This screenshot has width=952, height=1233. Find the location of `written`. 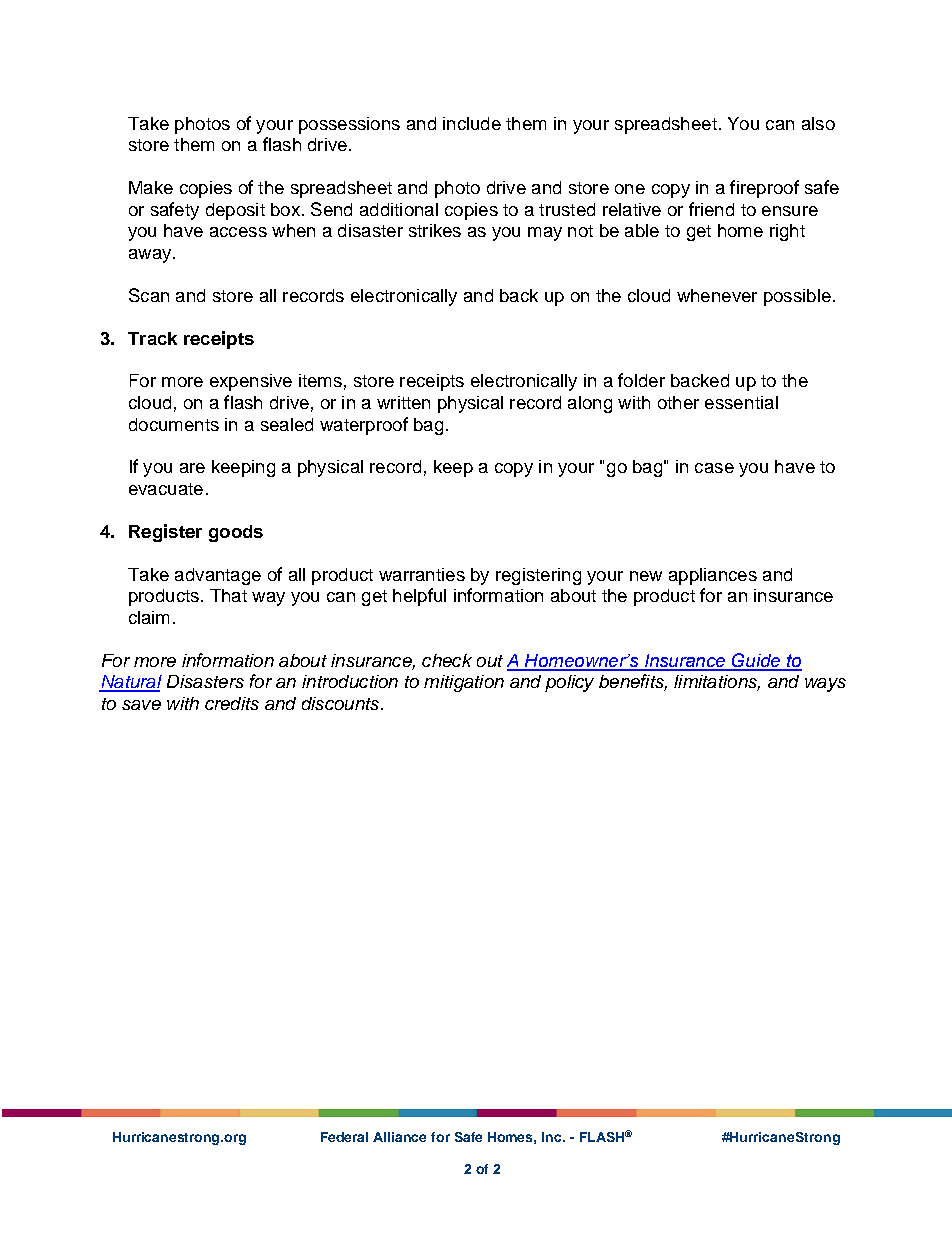

written is located at coordinates (403, 402).
